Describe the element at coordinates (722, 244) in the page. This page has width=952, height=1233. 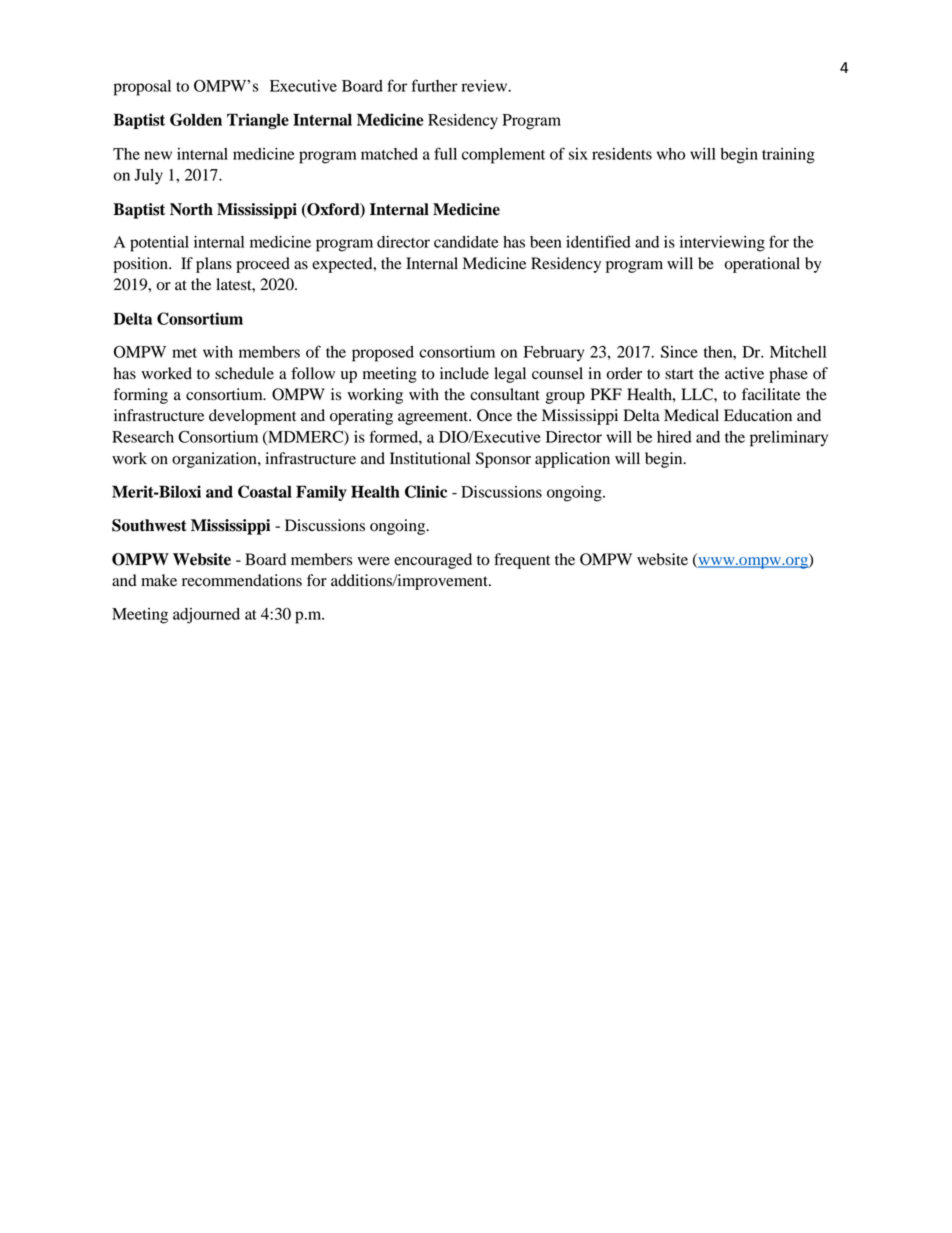
I see `interviewing` at that location.
